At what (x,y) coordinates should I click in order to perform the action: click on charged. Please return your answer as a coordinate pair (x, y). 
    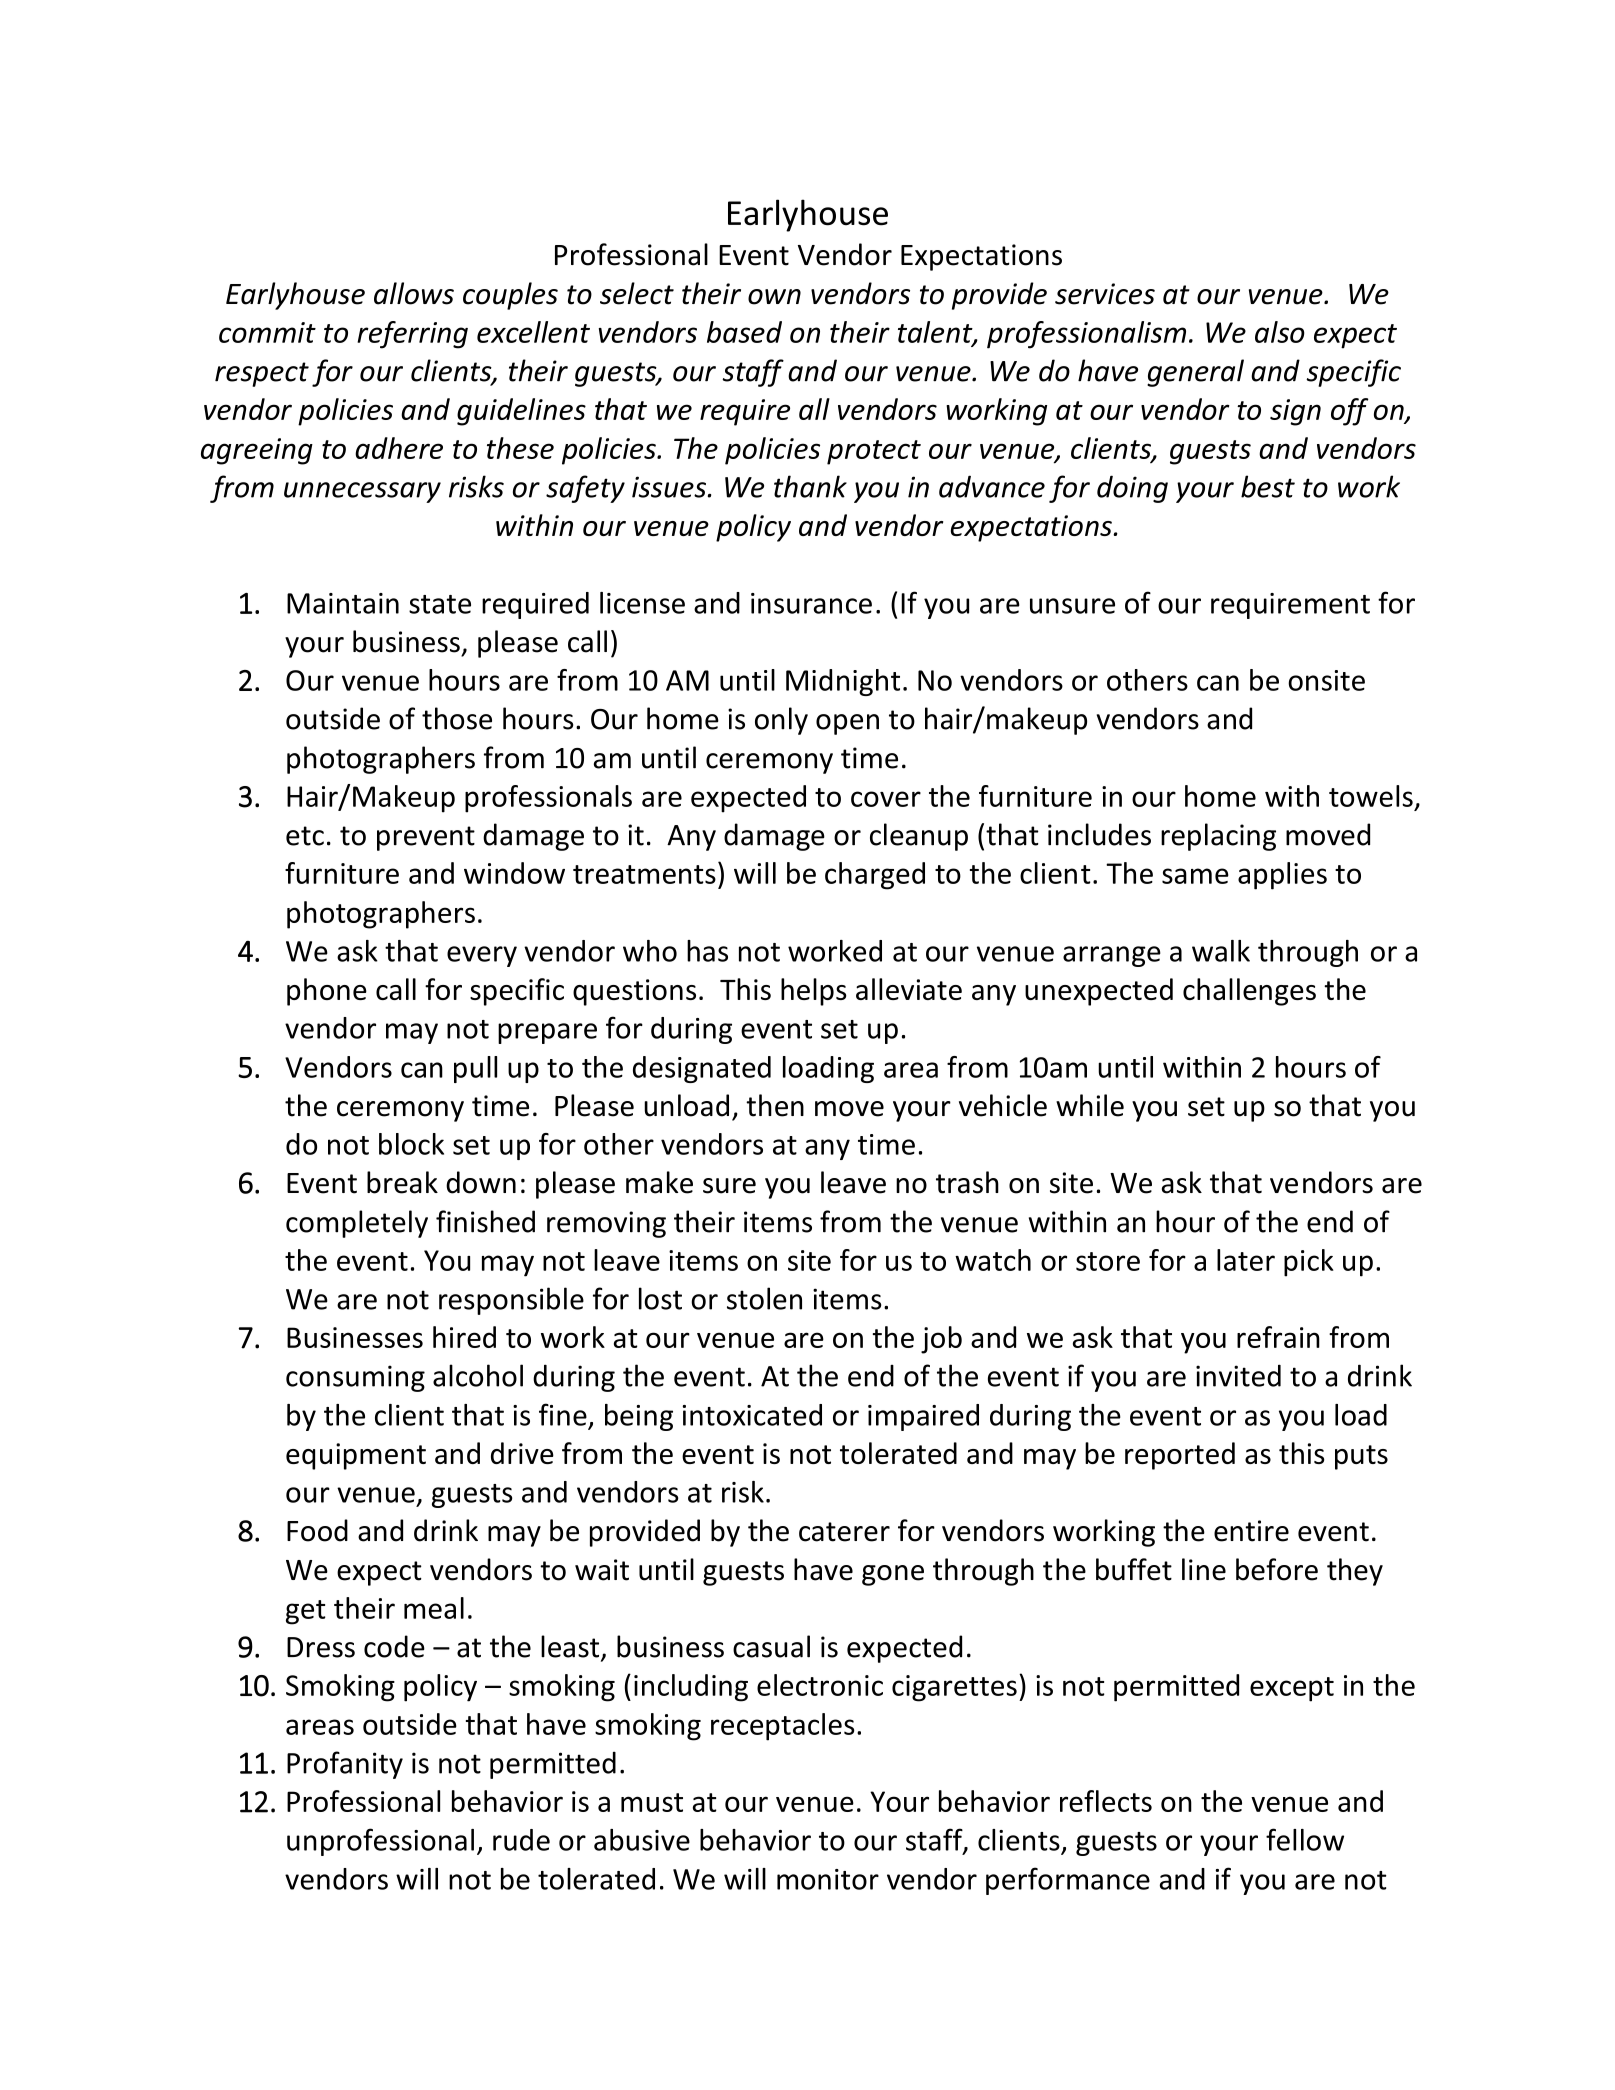
    Looking at the image, I should click on (875, 876).
